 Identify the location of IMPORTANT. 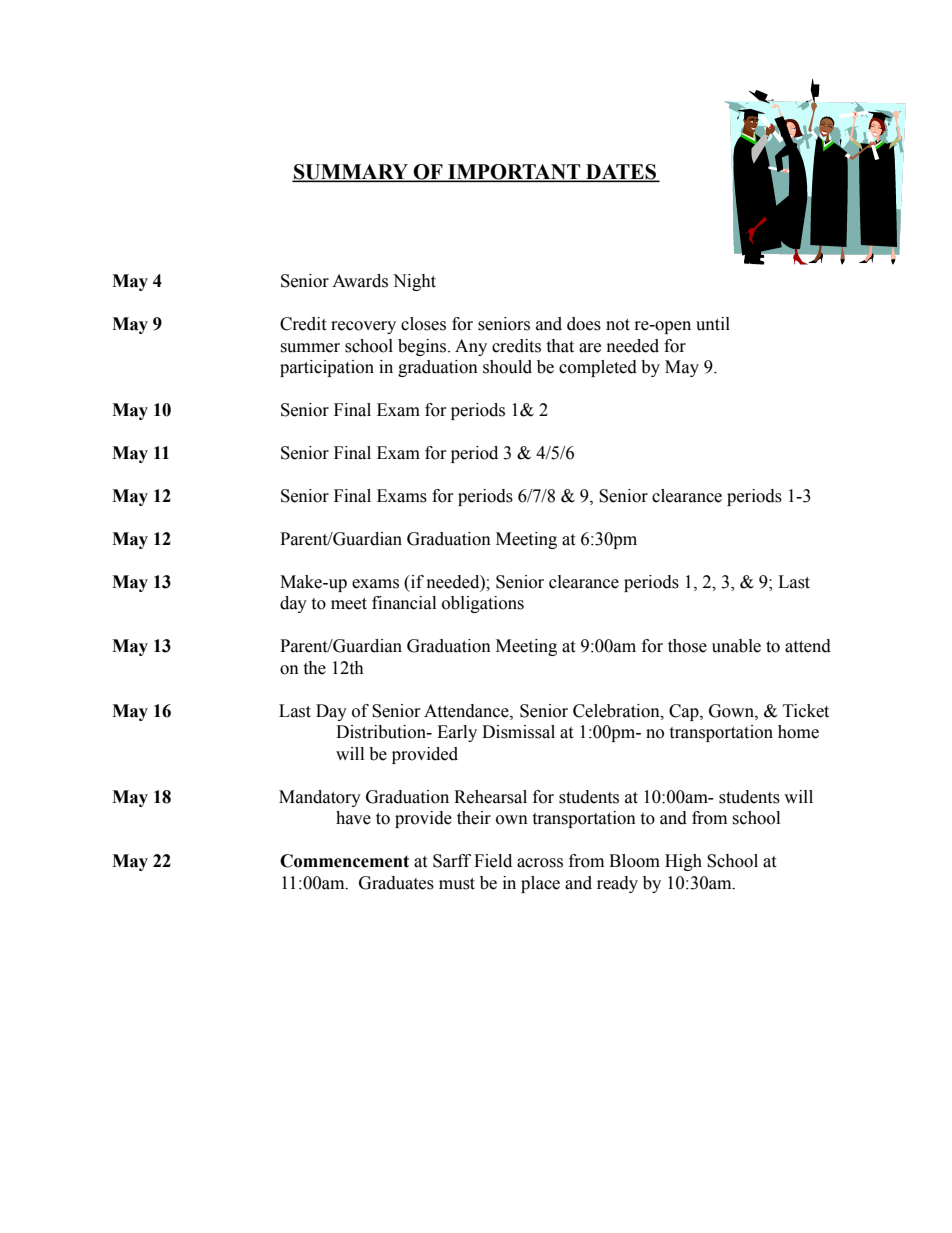
(514, 173).
